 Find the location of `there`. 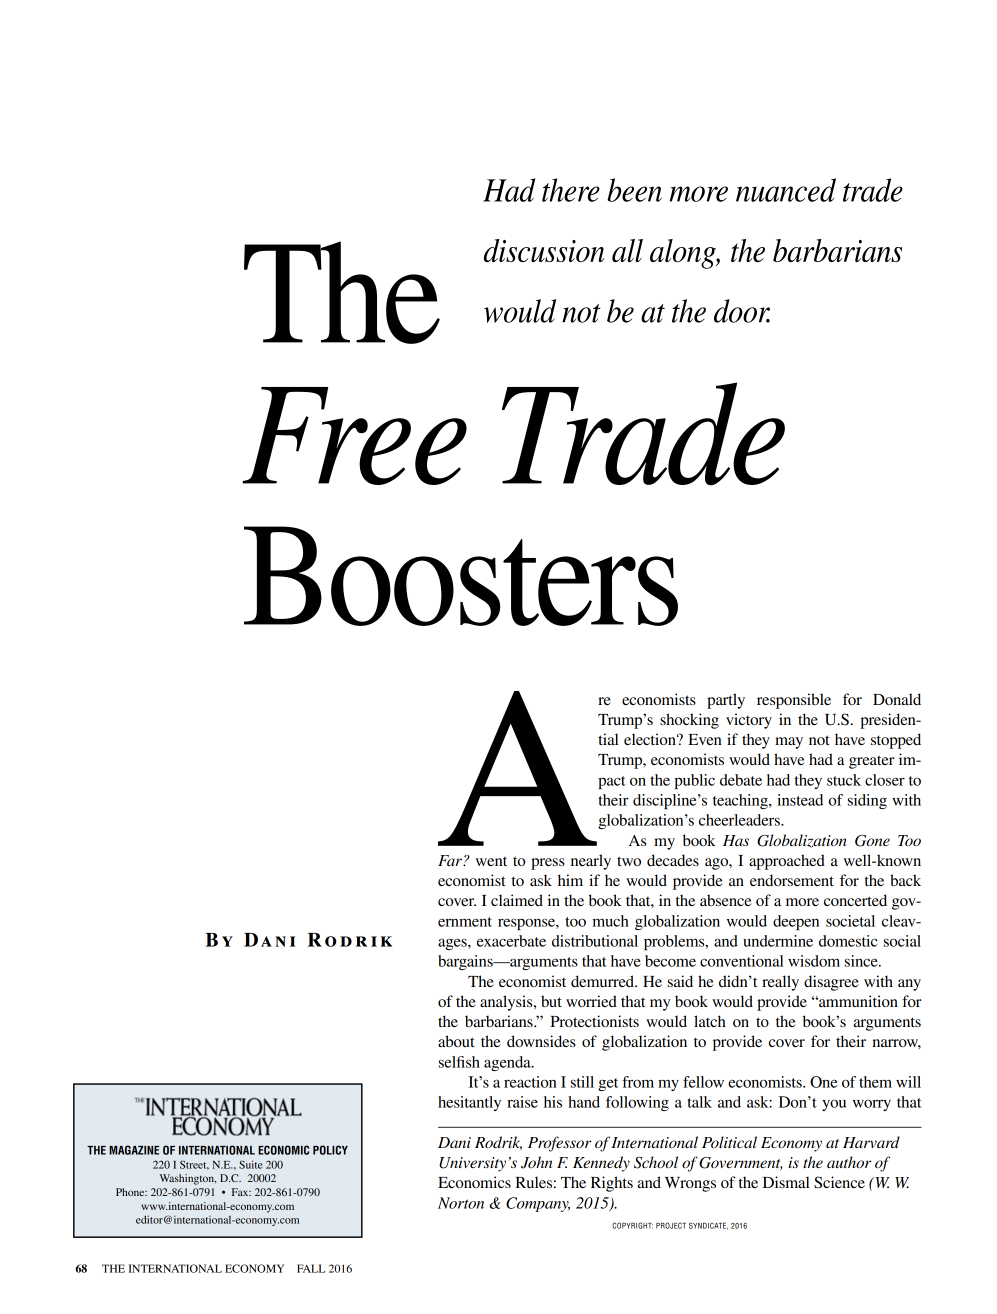

there is located at coordinates (571, 190).
